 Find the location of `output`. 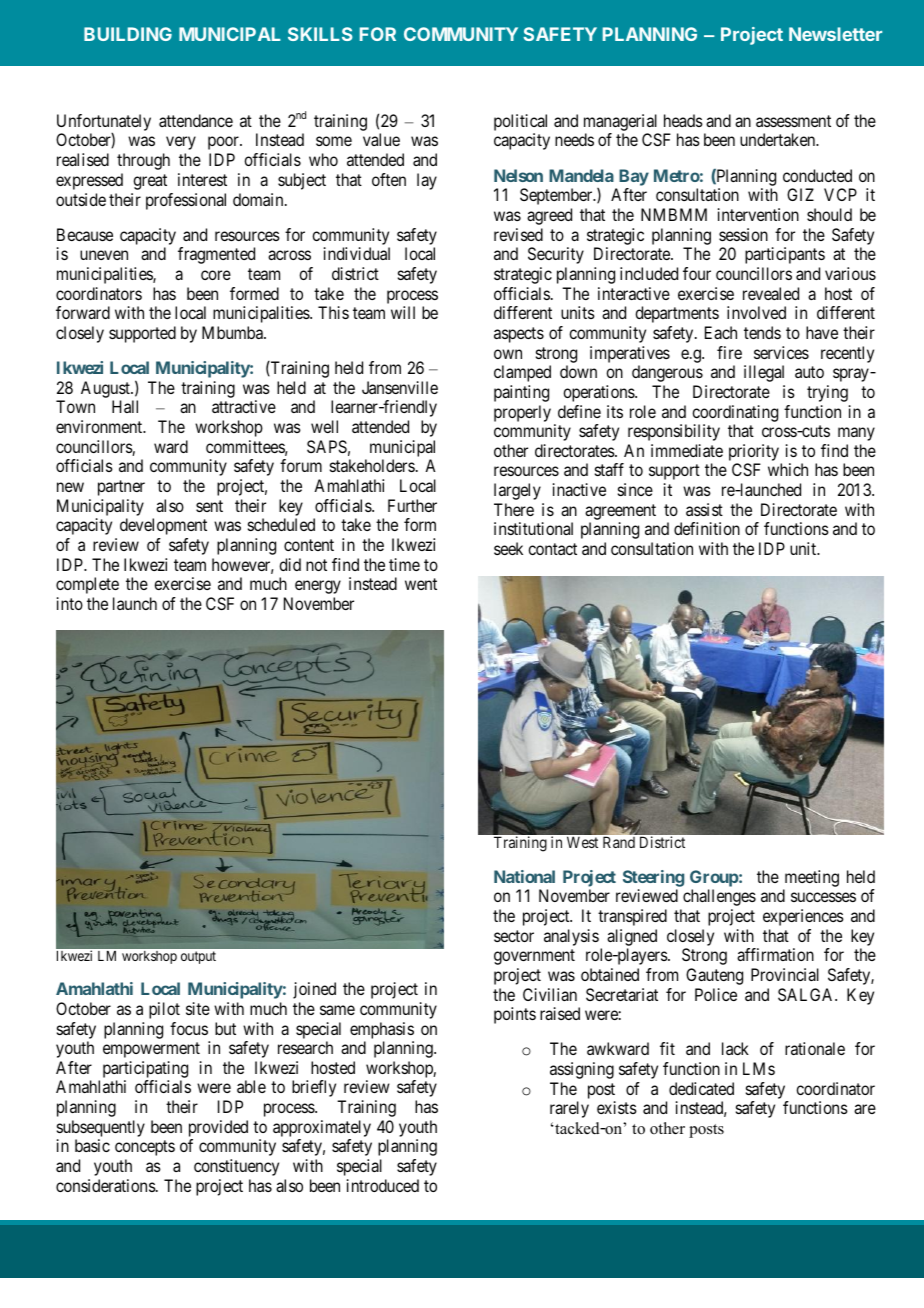

output is located at coordinates (198, 957).
